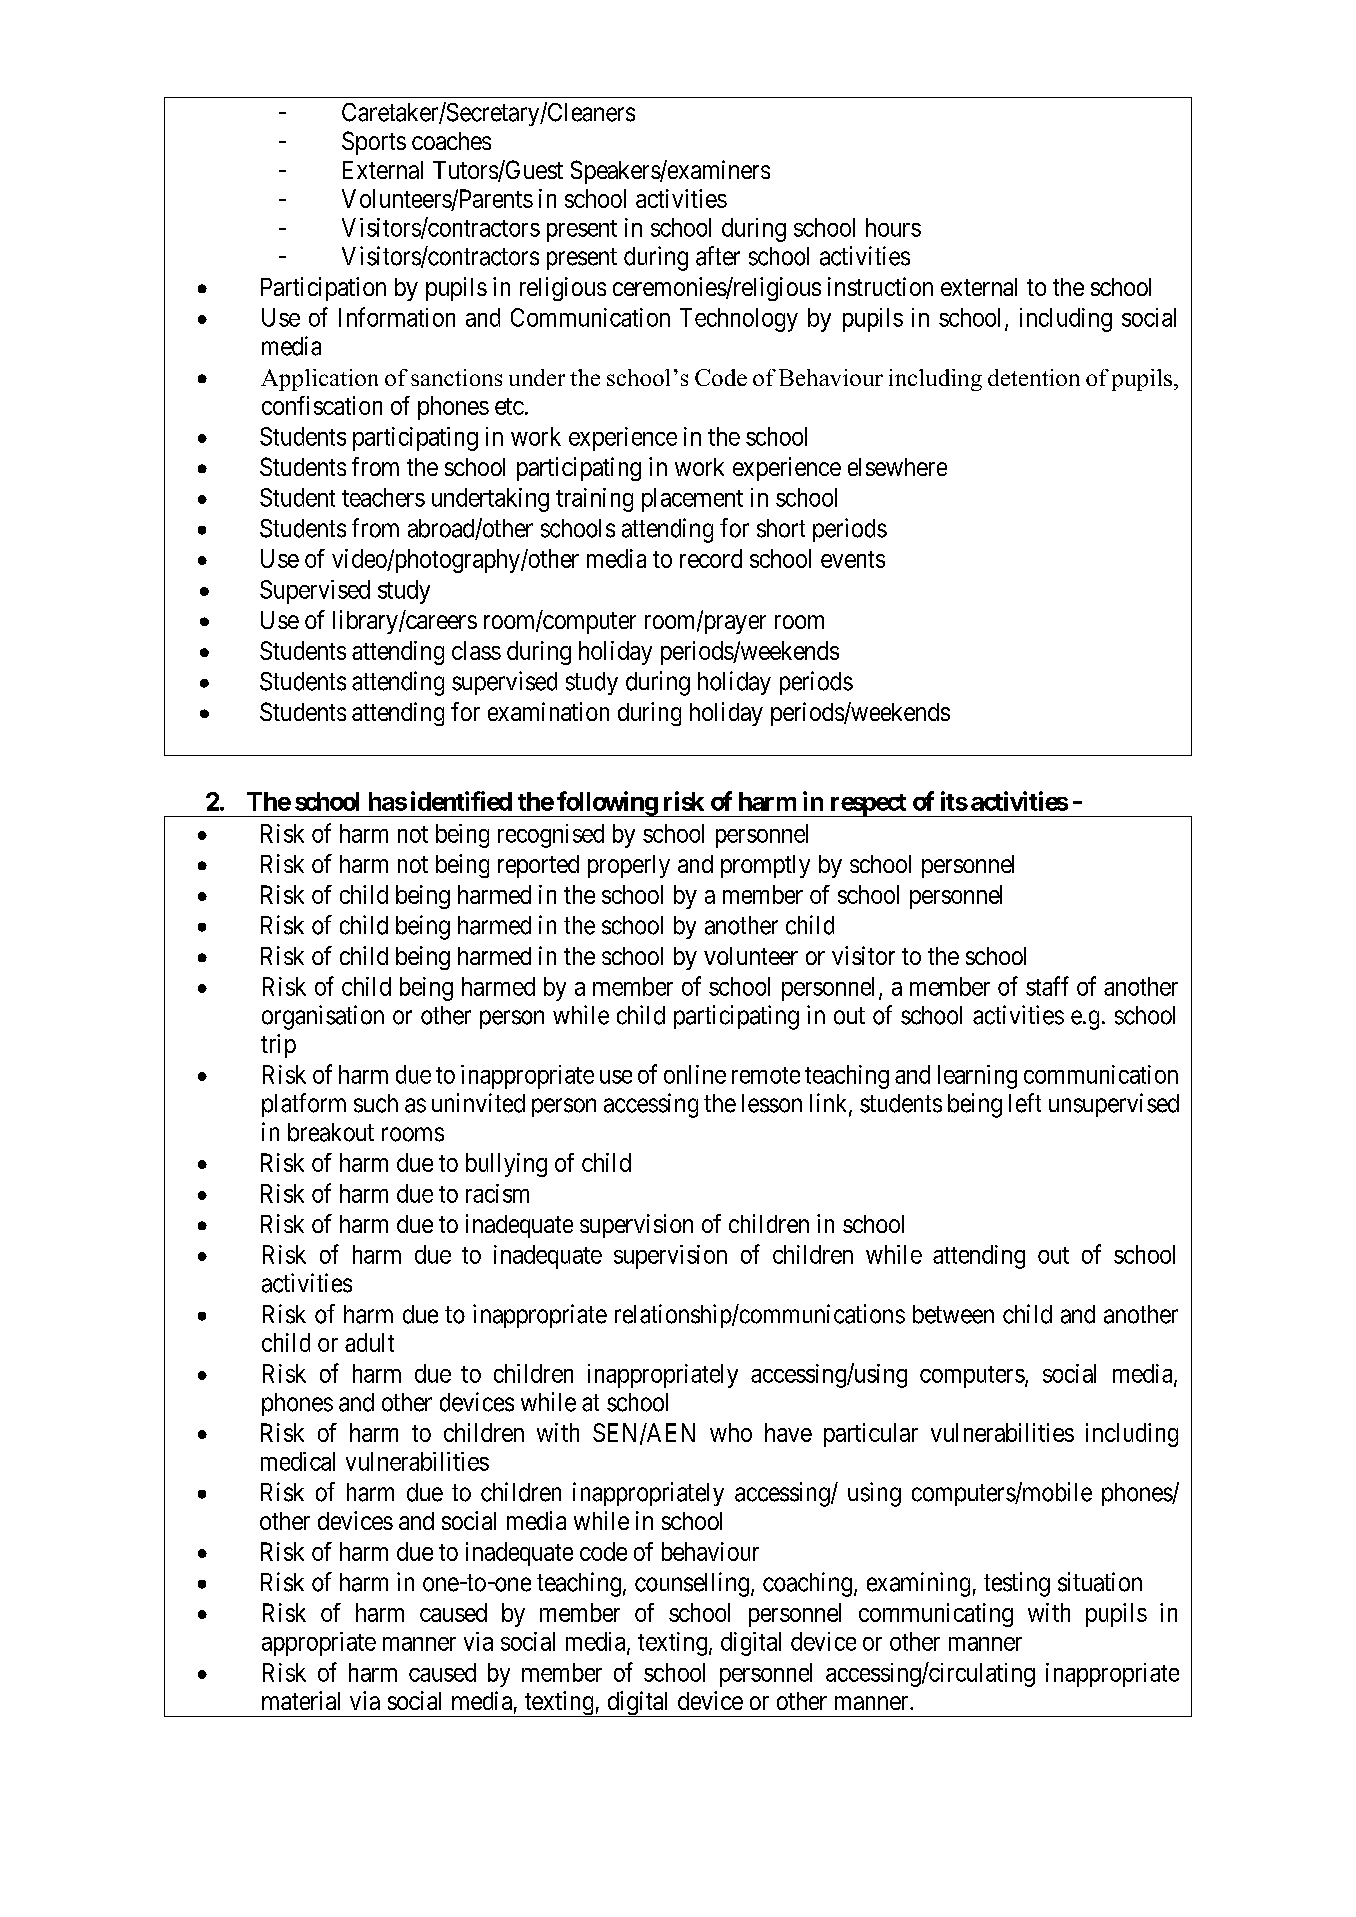 The height and width of the document is (1917, 1356). I want to click on testing, so click(1017, 1584).
